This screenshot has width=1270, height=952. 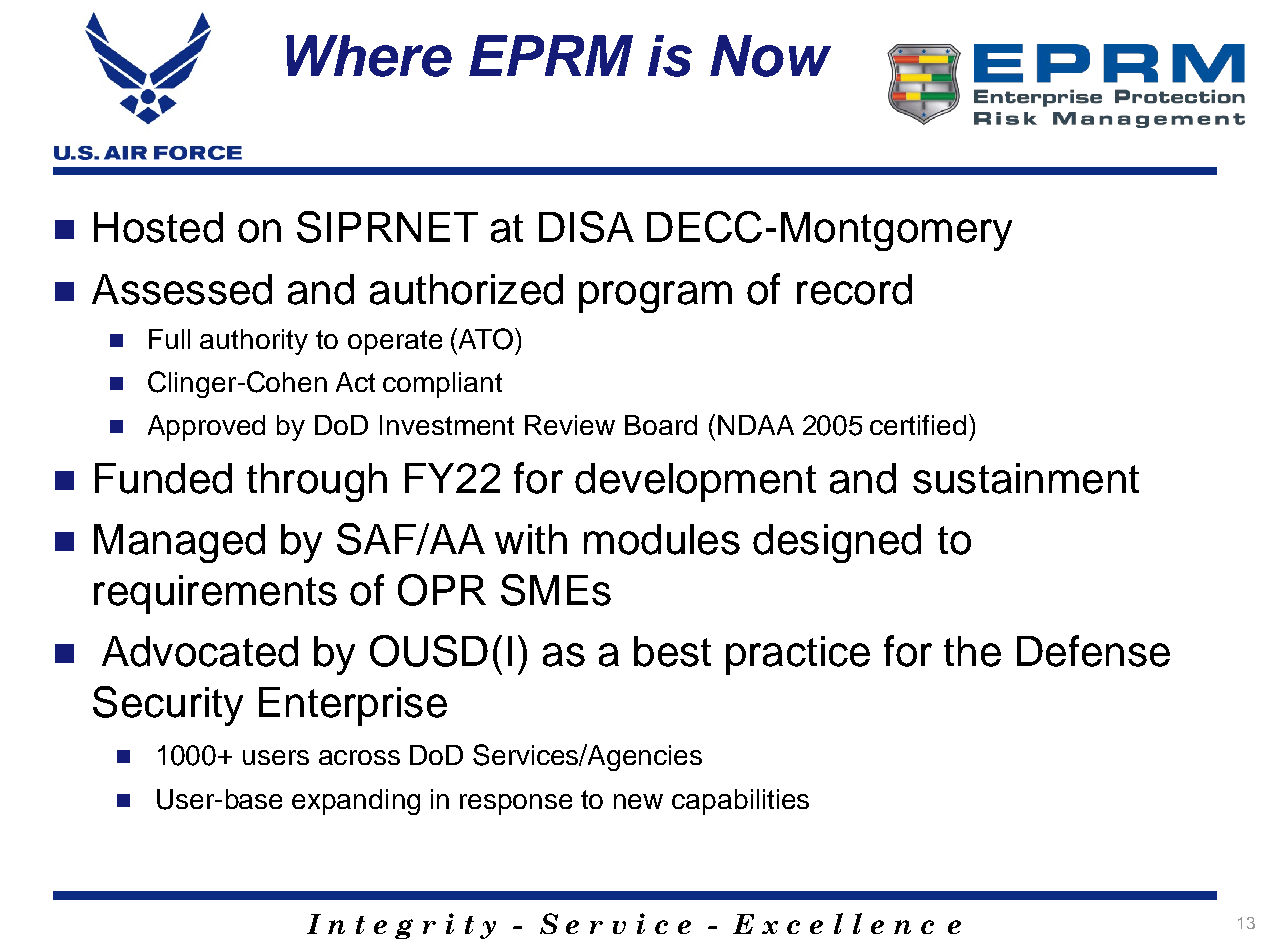 What do you see at coordinates (695, 482) in the screenshot?
I see `development` at bounding box center [695, 482].
